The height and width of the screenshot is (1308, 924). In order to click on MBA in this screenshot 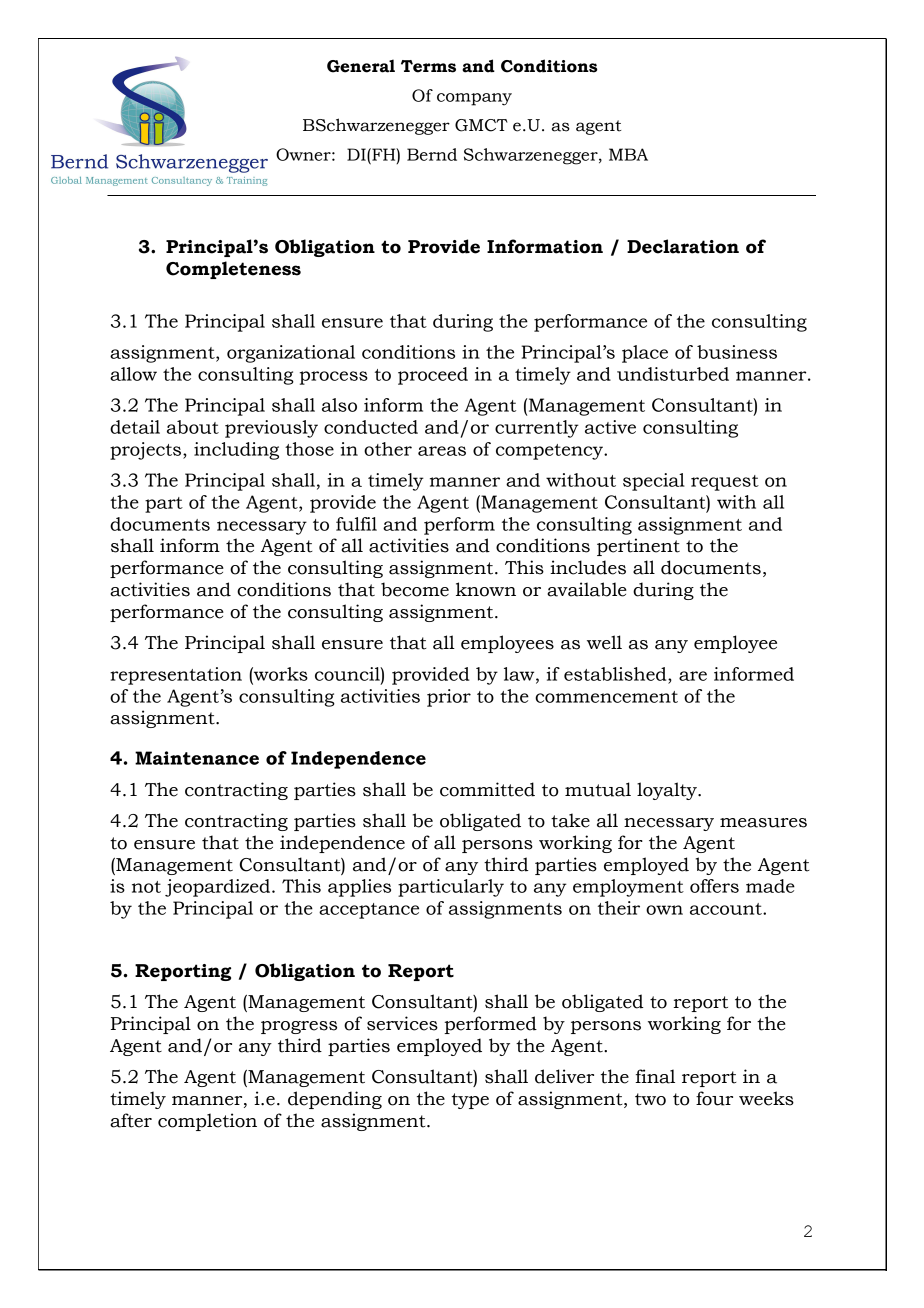, I will do `click(628, 154)`.
